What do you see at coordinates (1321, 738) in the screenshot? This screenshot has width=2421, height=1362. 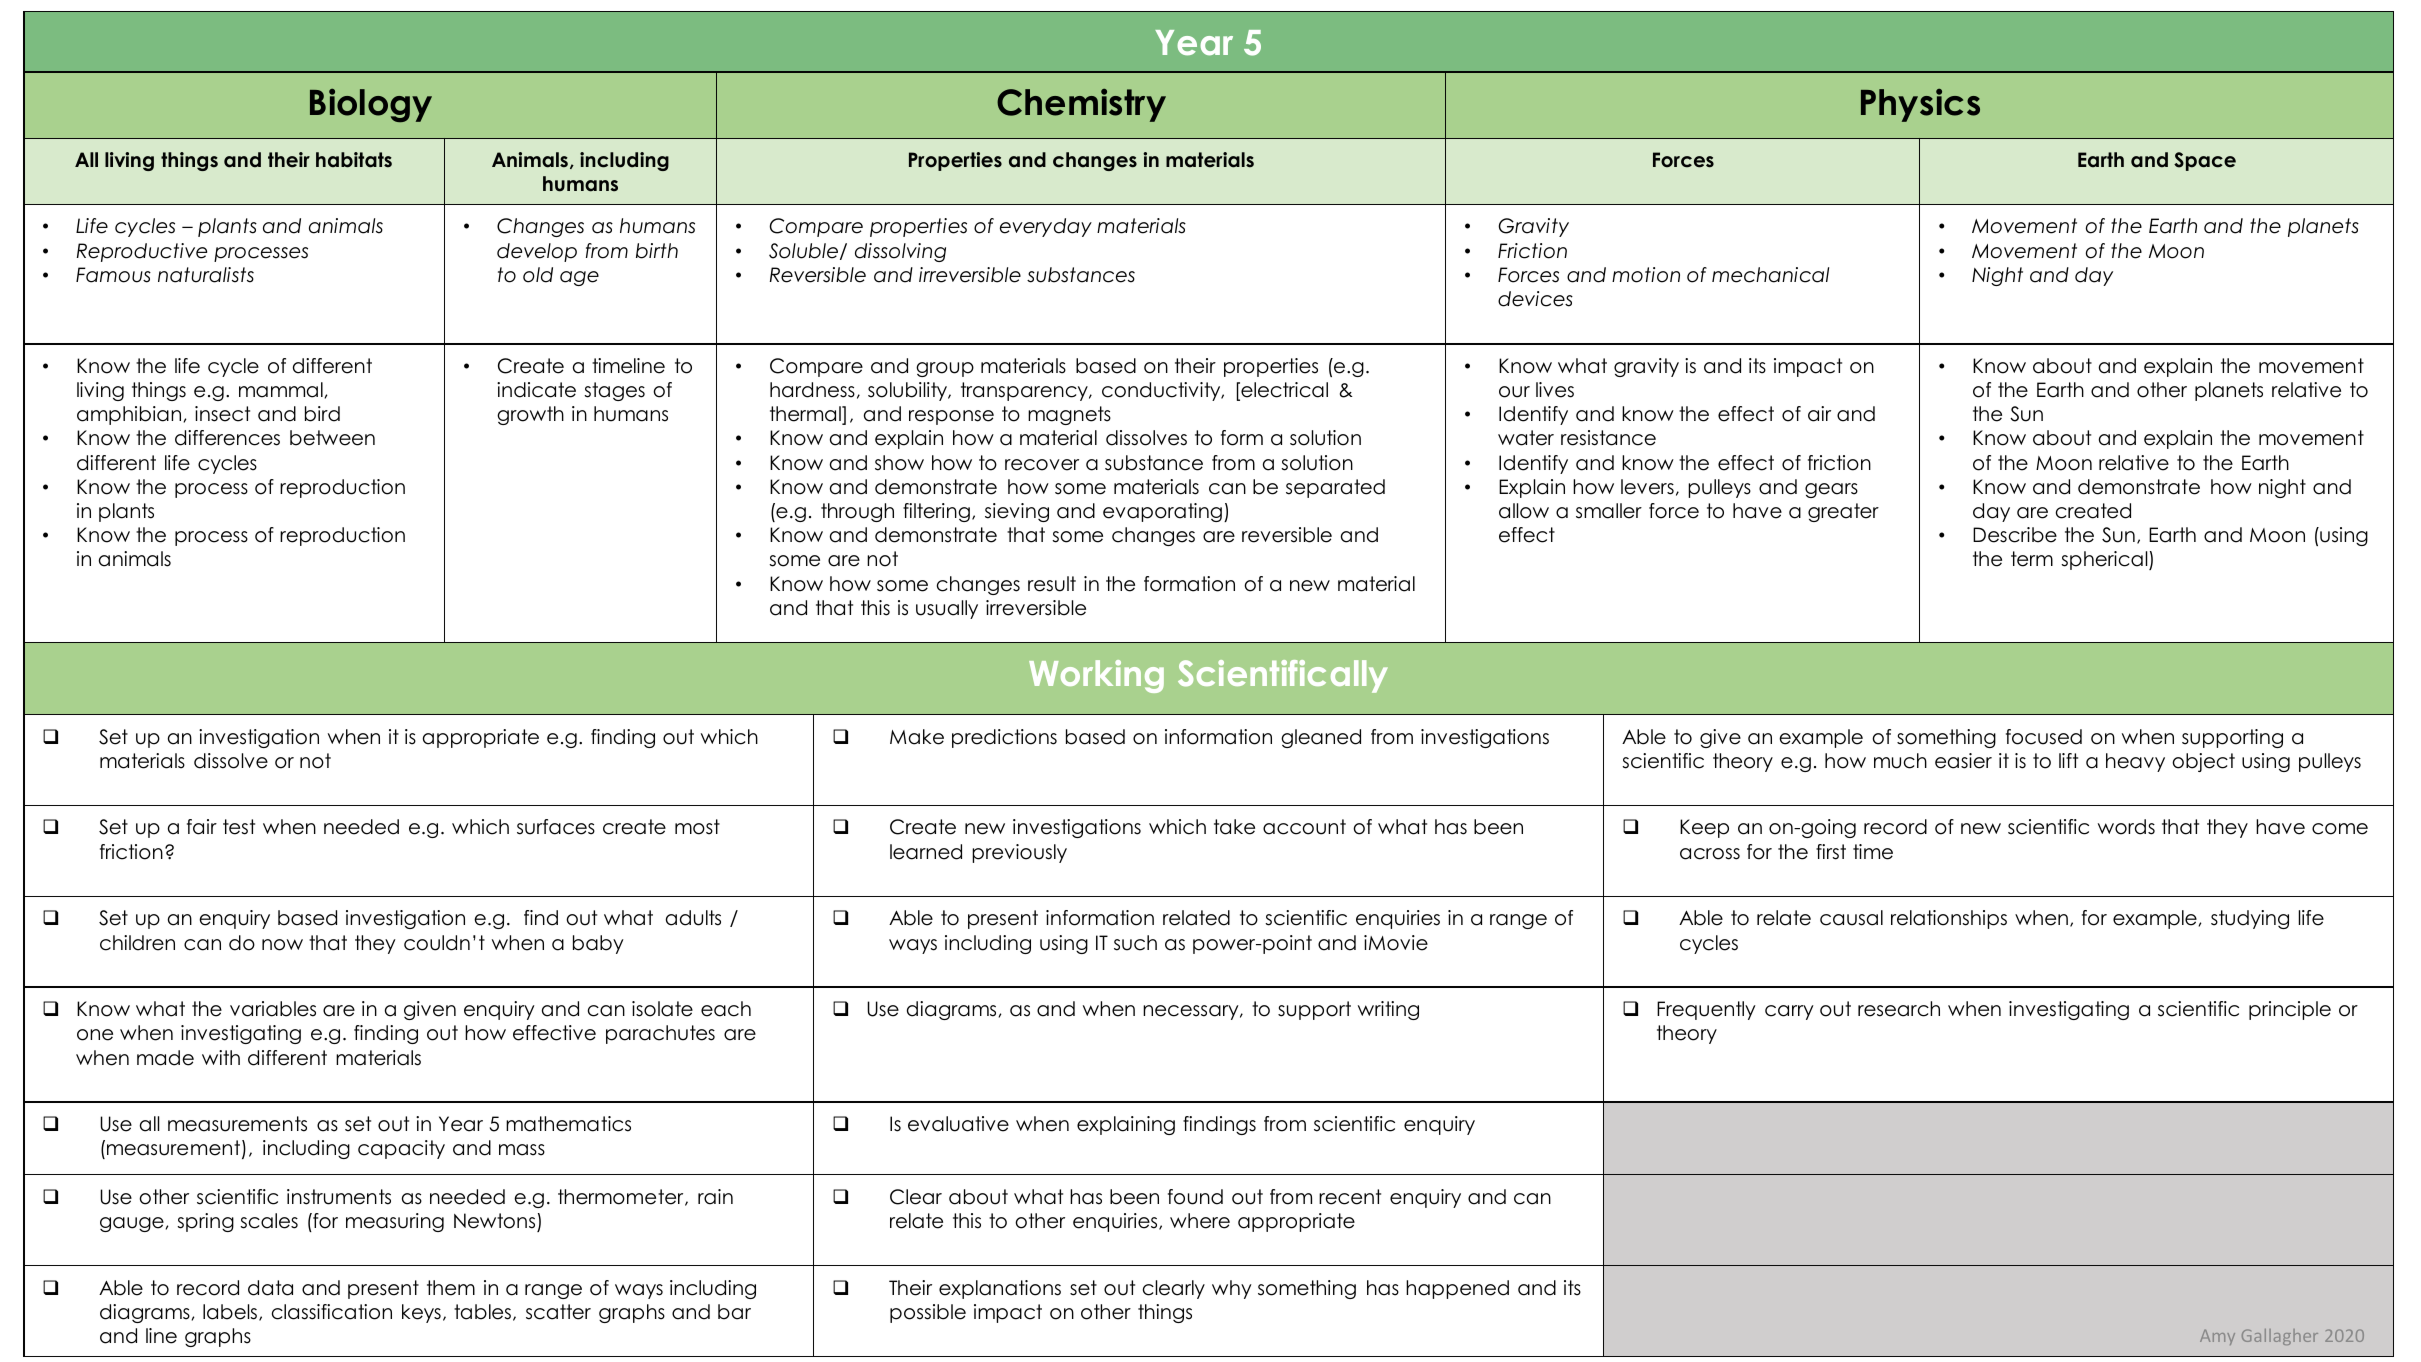 I see `gleaned` at bounding box center [1321, 738].
